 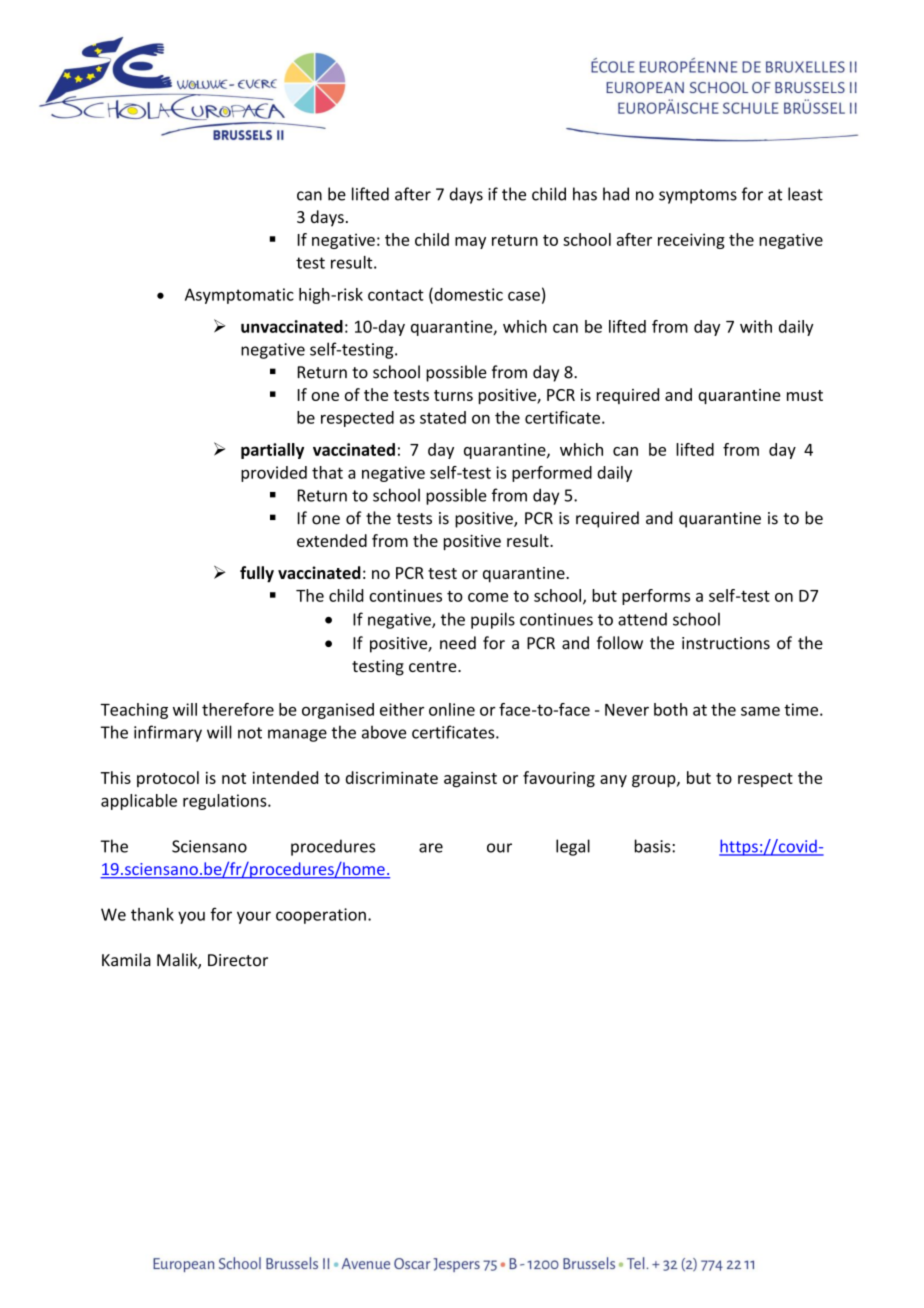 I want to click on partially, so click(x=272, y=451).
